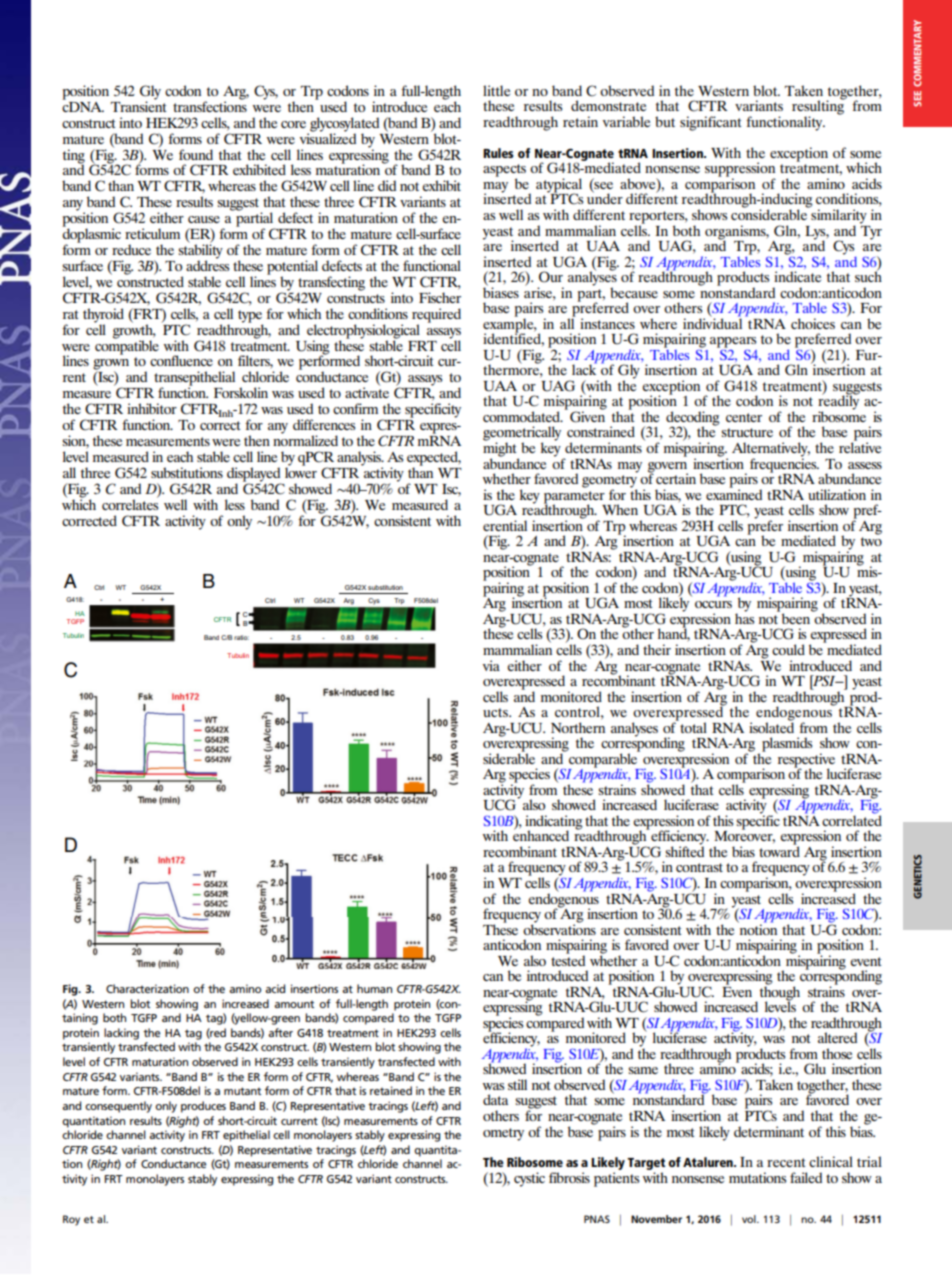  What do you see at coordinates (130, 503) in the screenshot?
I see `correlates` at bounding box center [130, 503].
